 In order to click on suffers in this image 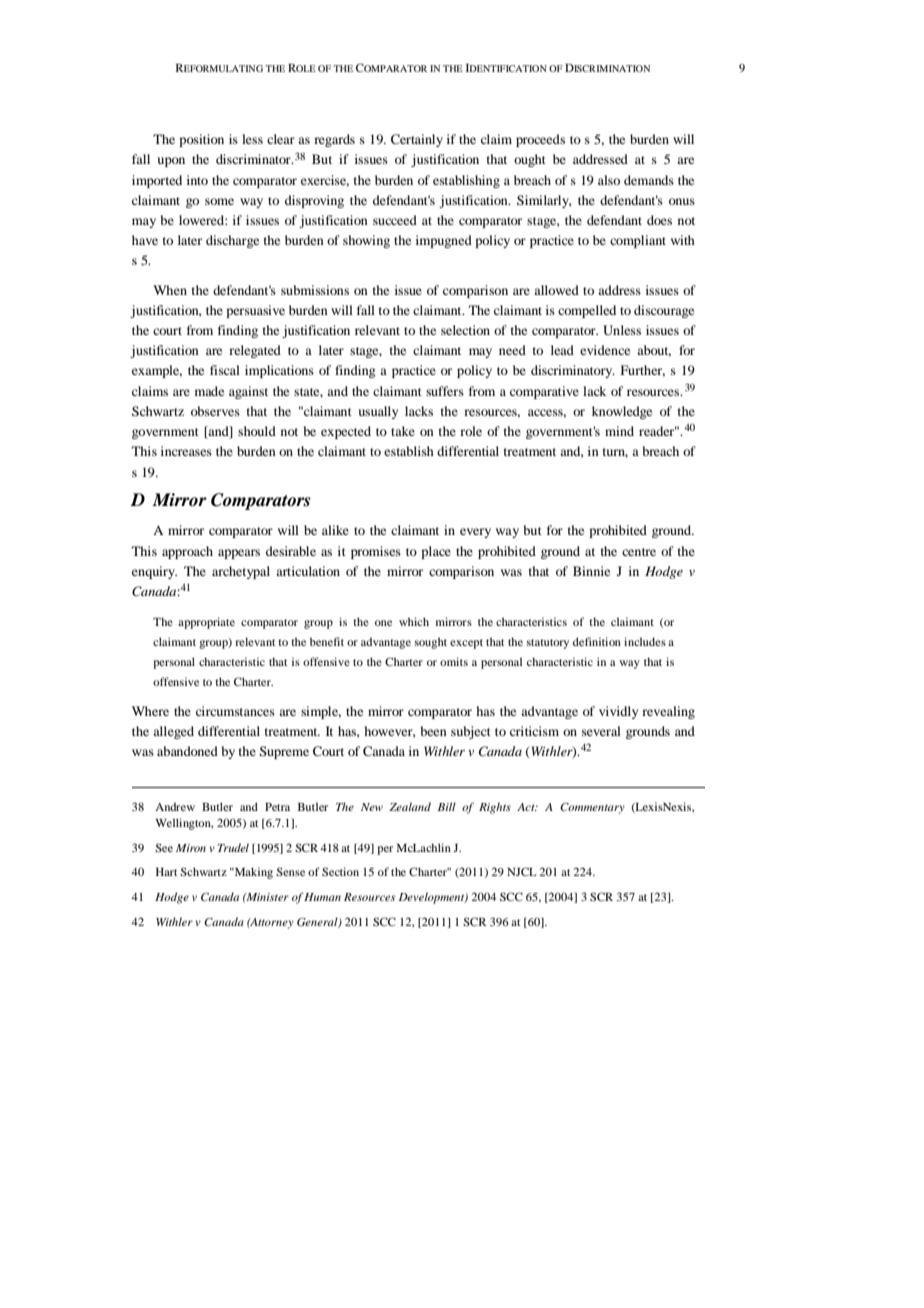, I will do `click(445, 391)`.
